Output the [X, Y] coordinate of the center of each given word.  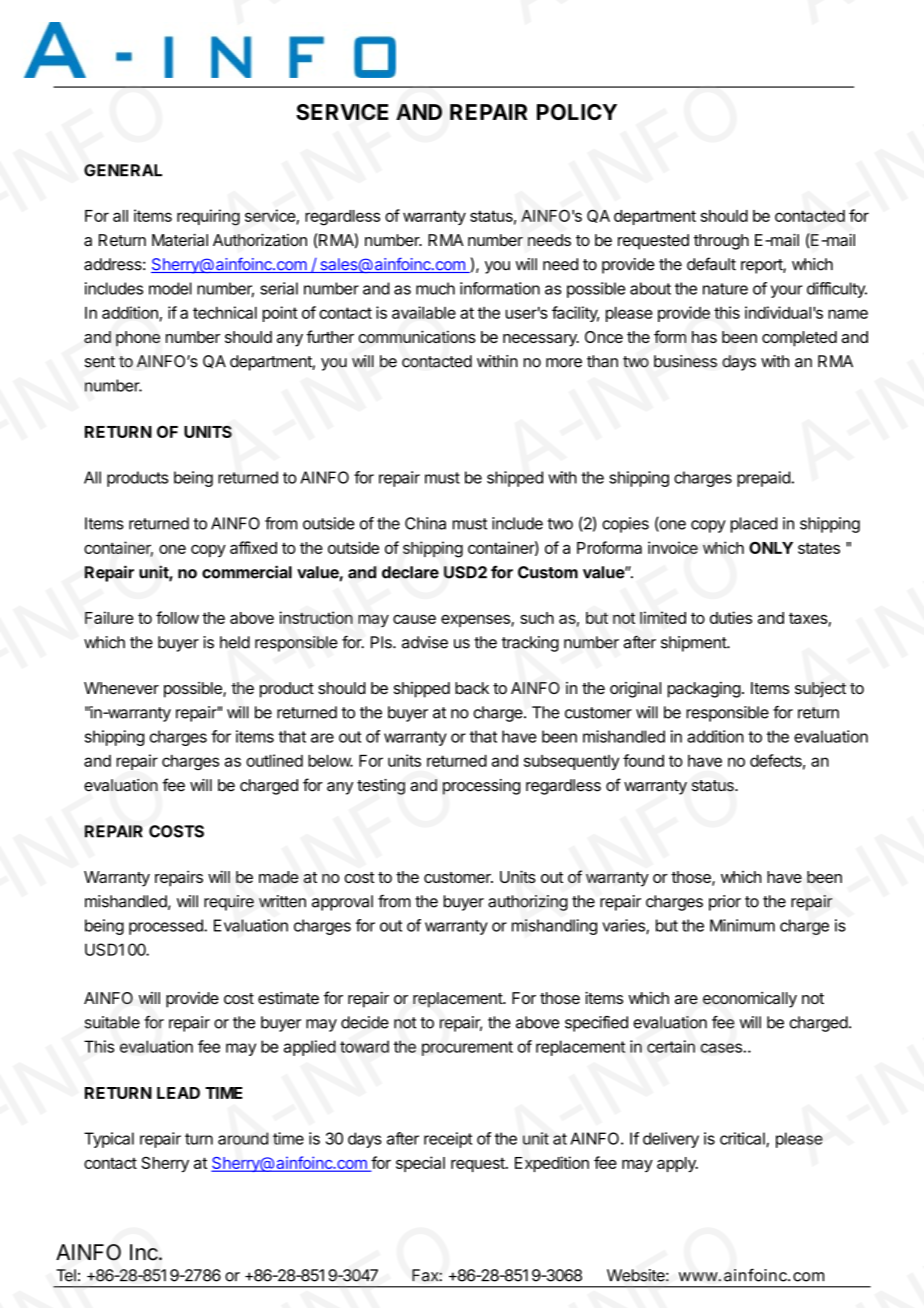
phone [138, 339]
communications [417, 336]
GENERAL [123, 170]
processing [481, 787]
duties [731, 617]
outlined [274, 760]
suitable [112, 1022]
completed [799, 339]
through [721, 242]
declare [410, 572]
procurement [467, 1048]
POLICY [577, 112]
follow [177, 617]
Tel [66, 1275]
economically [750, 1000]
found [643, 760]
